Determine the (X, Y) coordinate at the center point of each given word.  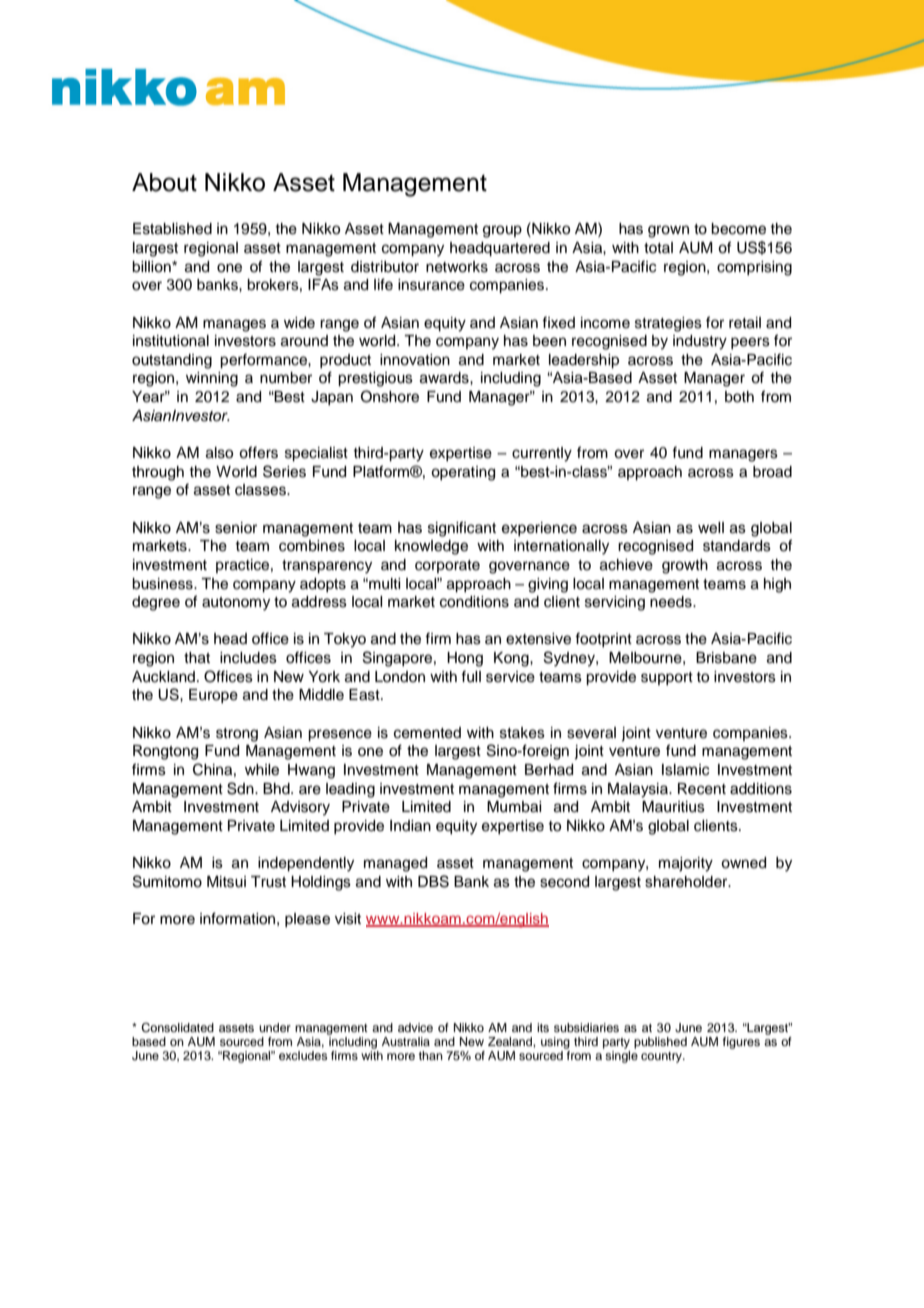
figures (741, 1043)
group (502, 231)
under (275, 1027)
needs (672, 602)
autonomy (236, 604)
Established (172, 229)
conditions (474, 602)
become (738, 229)
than (431, 1055)
